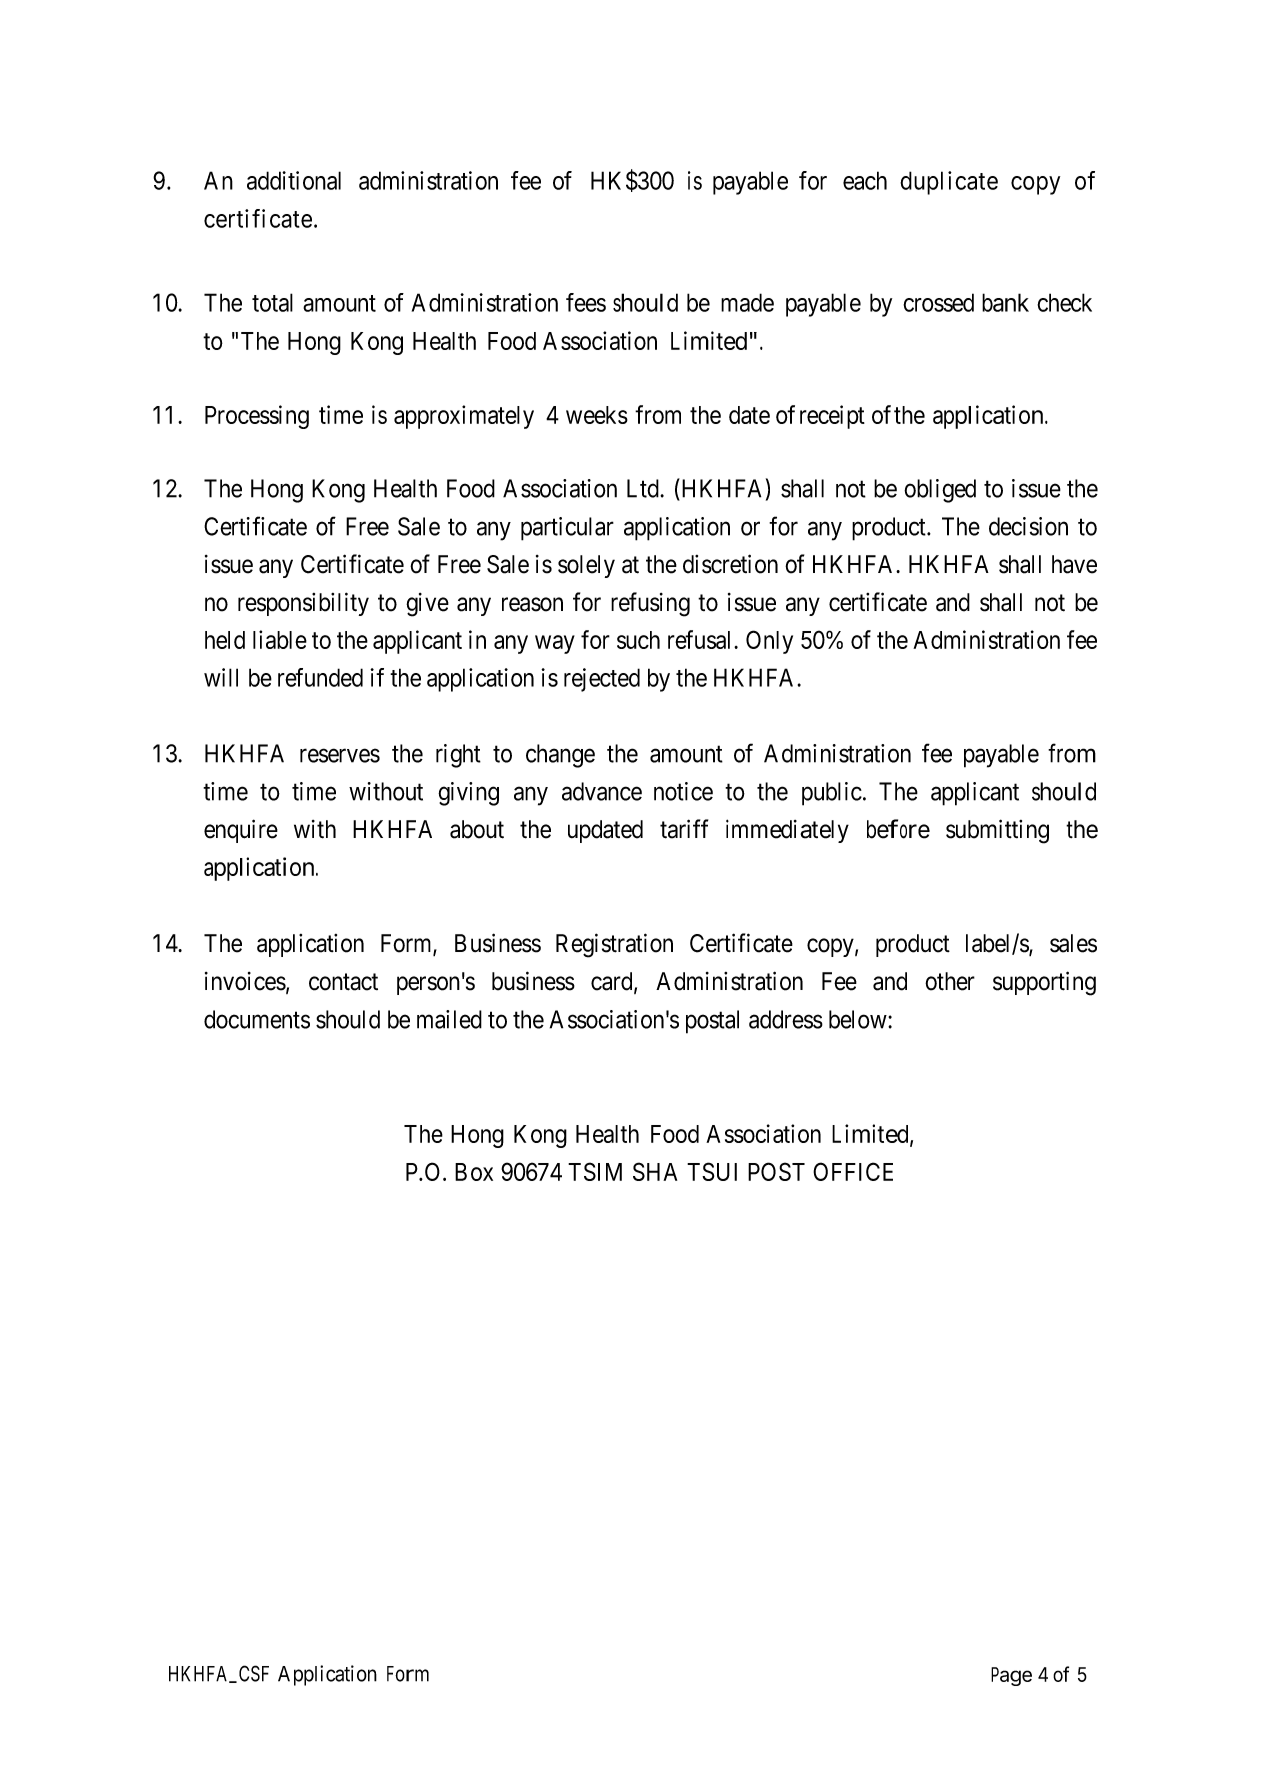 The height and width of the screenshot is (1785, 1261). Describe the element at coordinates (241, 831) in the screenshot. I see `enquire` at that location.
